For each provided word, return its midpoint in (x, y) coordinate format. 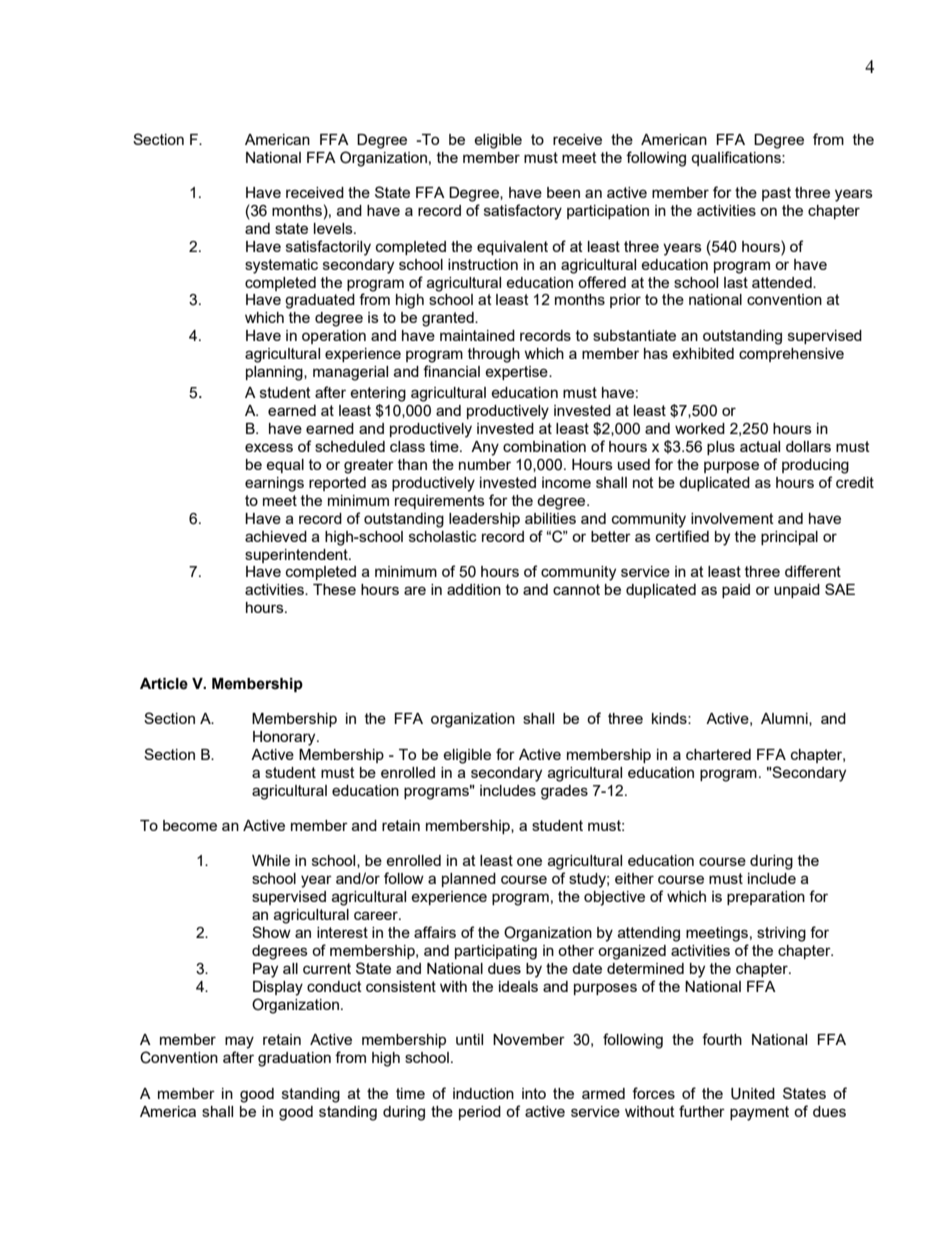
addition (474, 589)
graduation (294, 1059)
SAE (840, 589)
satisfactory (523, 212)
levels (334, 228)
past (776, 194)
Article (164, 684)
